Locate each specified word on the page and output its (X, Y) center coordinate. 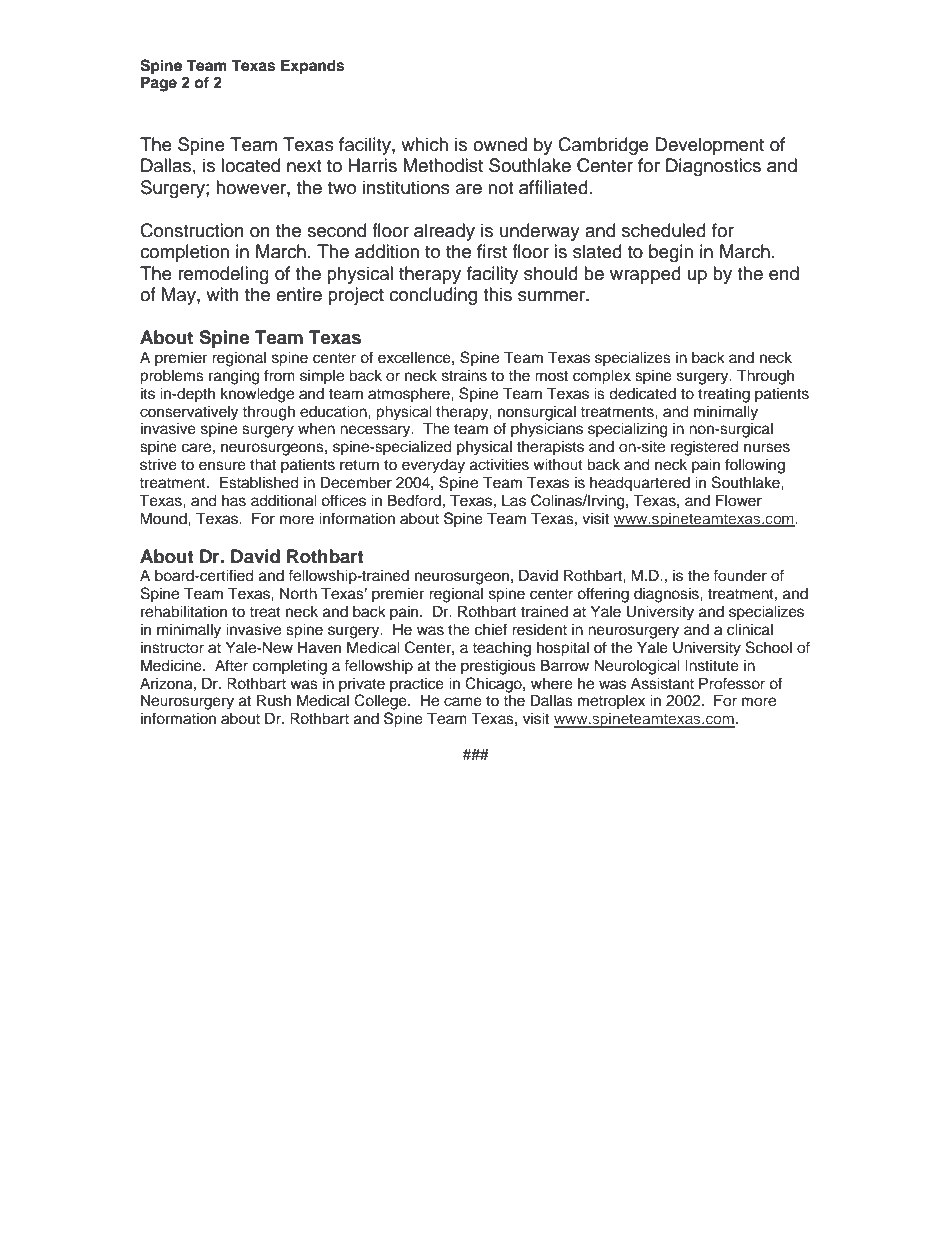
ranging (234, 377)
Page (159, 84)
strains (464, 376)
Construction (192, 230)
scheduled (664, 230)
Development (709, 146)
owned (500, 144)
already (444, 232)
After (231, 665)
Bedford (414, 500)
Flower (739, 500)
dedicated (642, 393)
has (234, 501)
